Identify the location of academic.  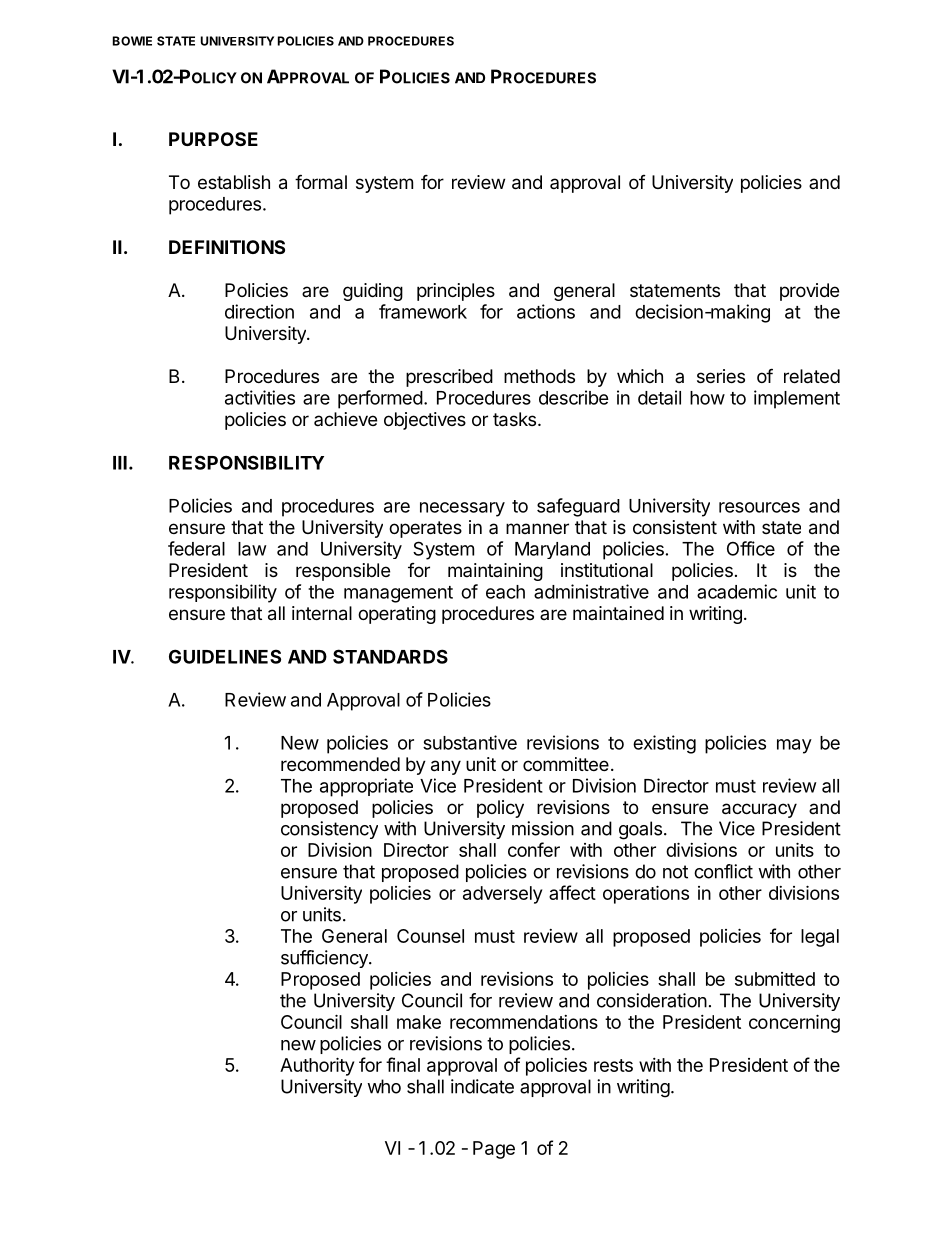
(737, 591).
